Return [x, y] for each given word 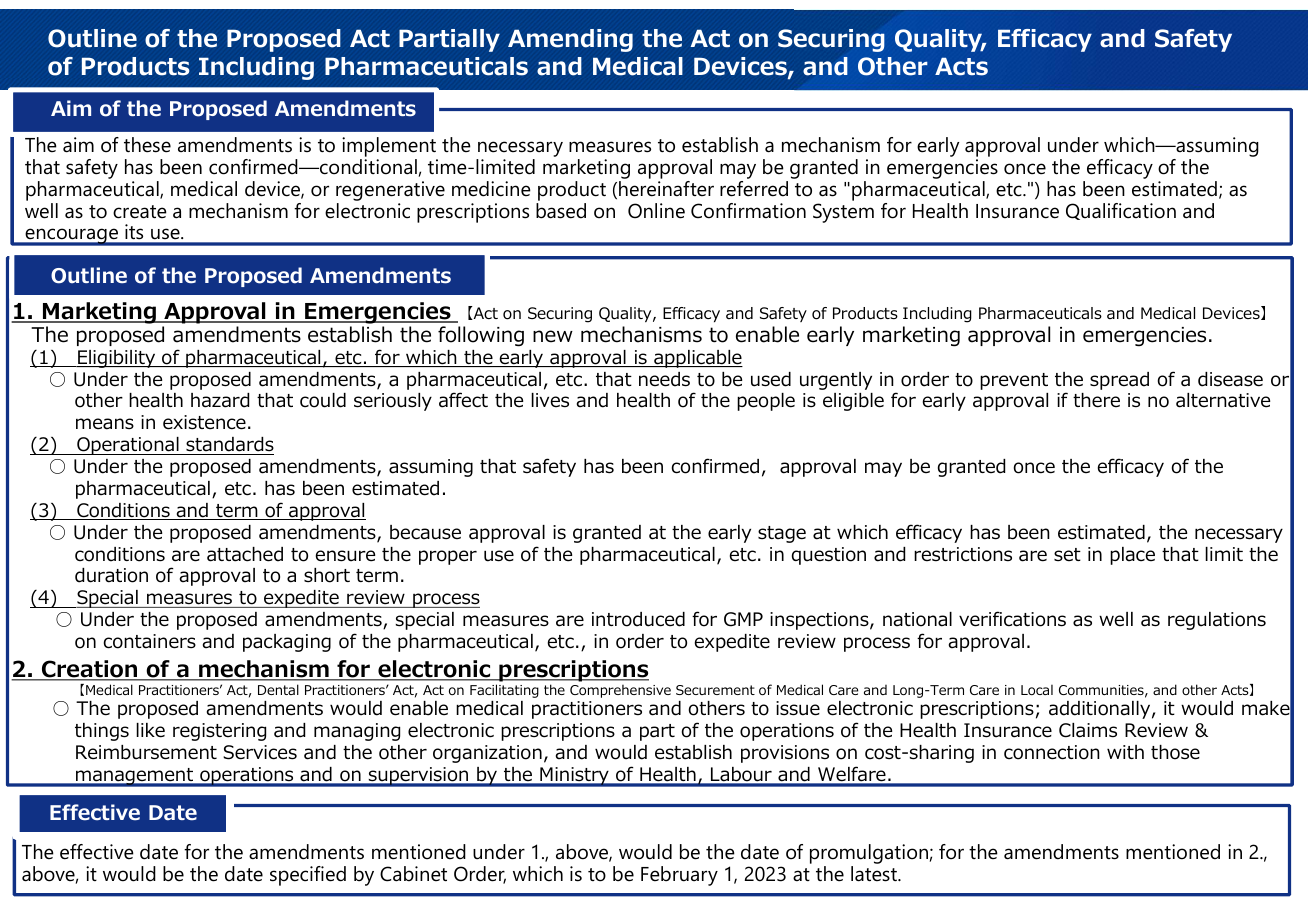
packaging [287, 643]
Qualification [1121, 211]
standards [229, 446]
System [843, 213]
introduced [638, 619]
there [1096, 400]
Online [656, 211]
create [140, 212]
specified [308, 876]
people [766, 402]
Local [1037, 690]
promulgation [869, 855]
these [147, 145]
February [679, 876]
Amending [570, 40]
